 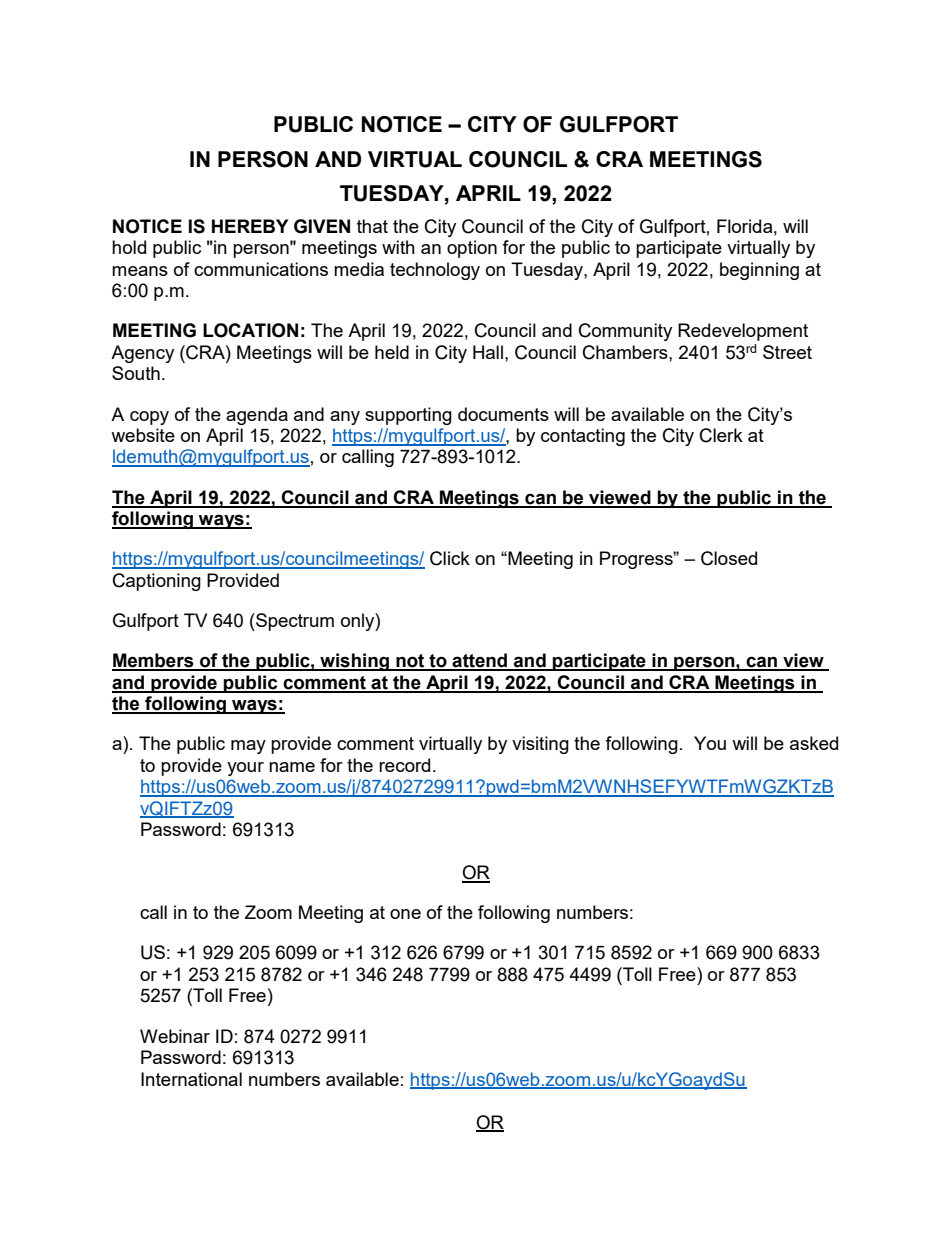 What do you see at coordinates (480, 661) in the screenshot?
I see `attend` at bounding box center [480, 661].
